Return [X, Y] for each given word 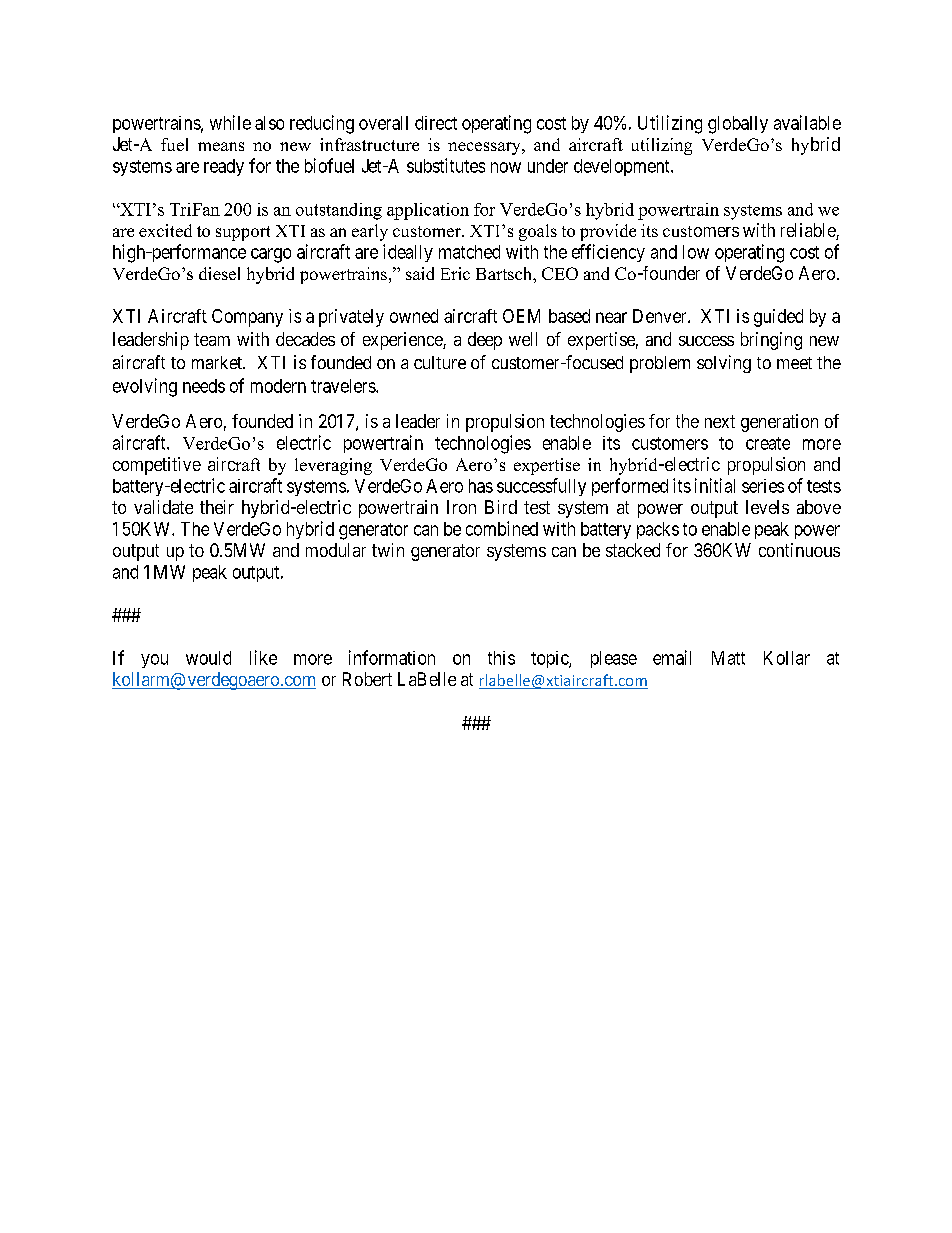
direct [436, 123]
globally [738, 125]
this [501, 658]
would [208, 658]
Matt [728, 658]
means [221, 146]
